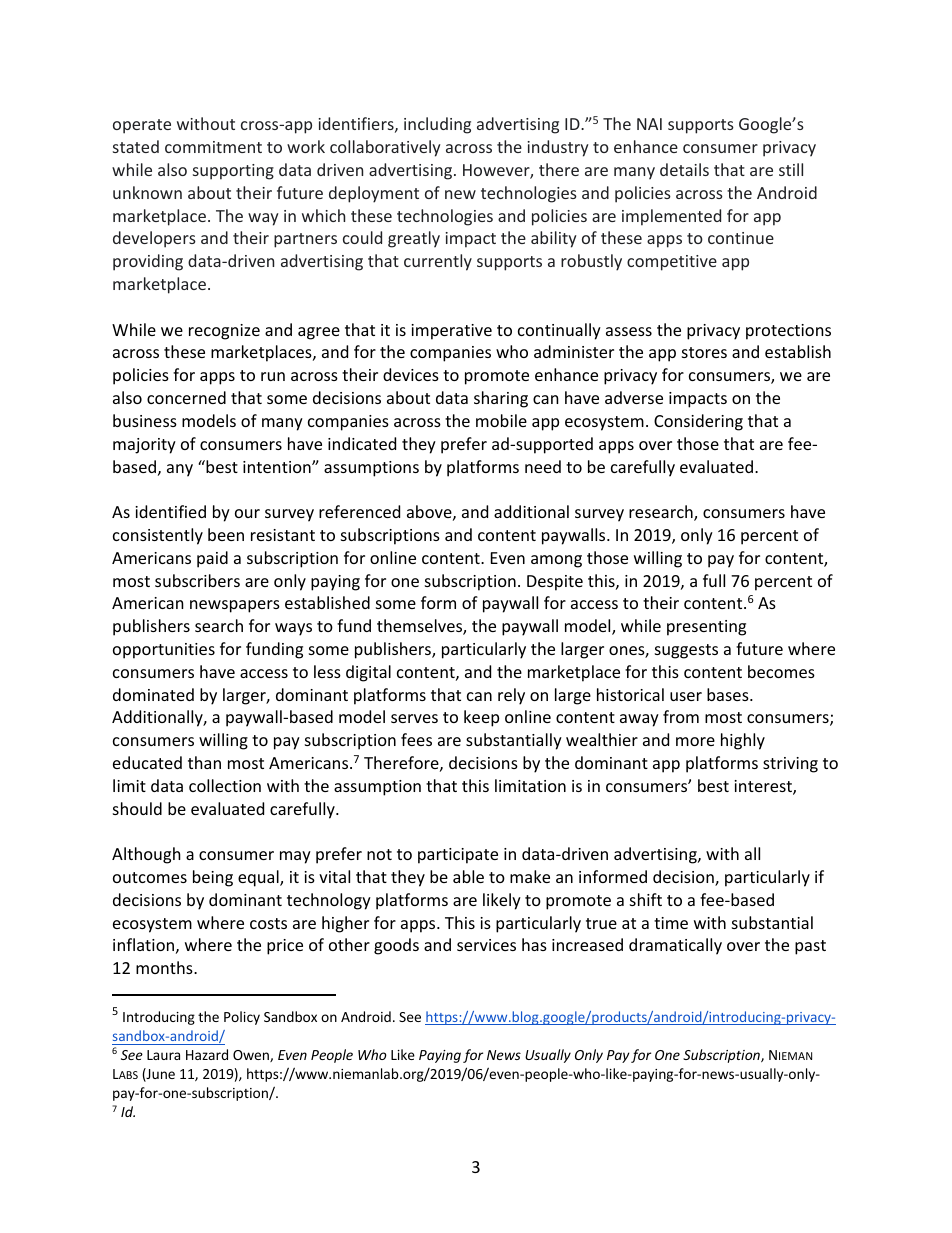 The height and width of the image is (1233, 952). I want to click on subscribers, so click(197, 580).
